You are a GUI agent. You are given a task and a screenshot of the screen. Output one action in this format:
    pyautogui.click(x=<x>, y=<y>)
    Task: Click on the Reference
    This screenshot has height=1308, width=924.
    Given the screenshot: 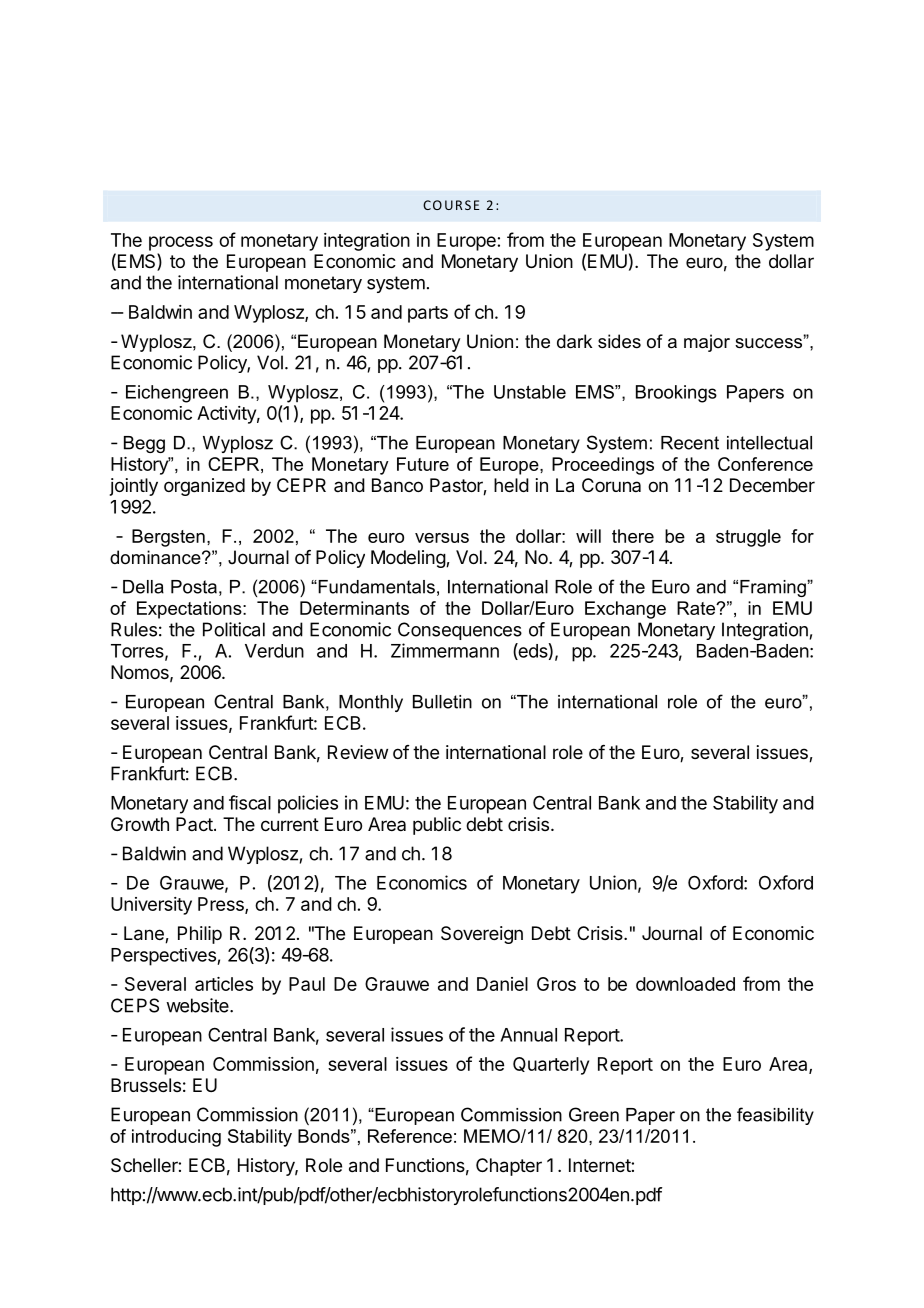 What is the action you would take?
    pyautogui.click(x=410, y=1136)
